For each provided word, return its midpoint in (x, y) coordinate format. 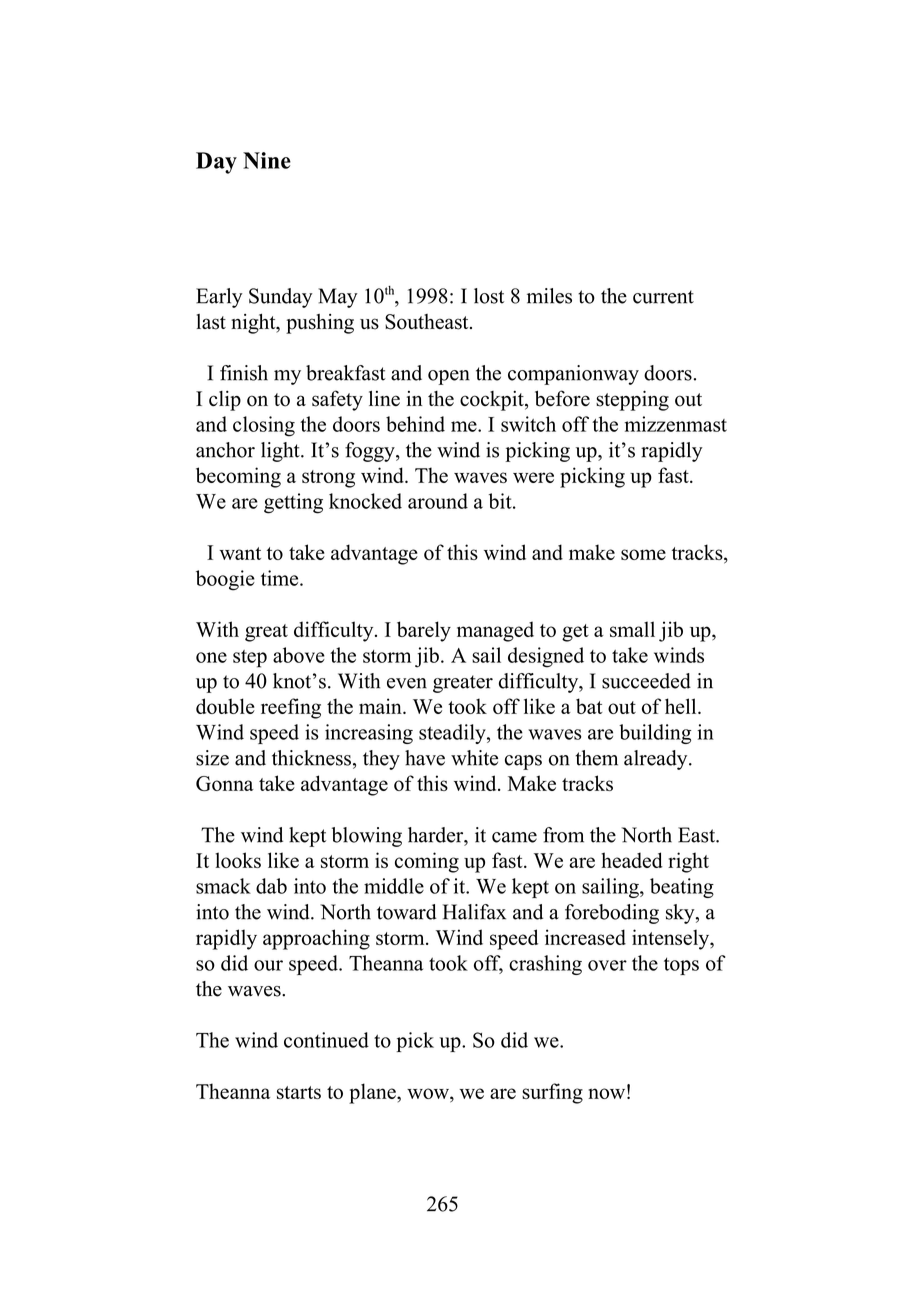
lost (489, 296)
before (562, 398)
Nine (267, 160)
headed (632, 860)
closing (264, 426)
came (514, 837)
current (663, 297)
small (632, 629)
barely (424, 631)
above (299, 655)
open (449, 377)
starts (299, 1092)
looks (238, 860)
